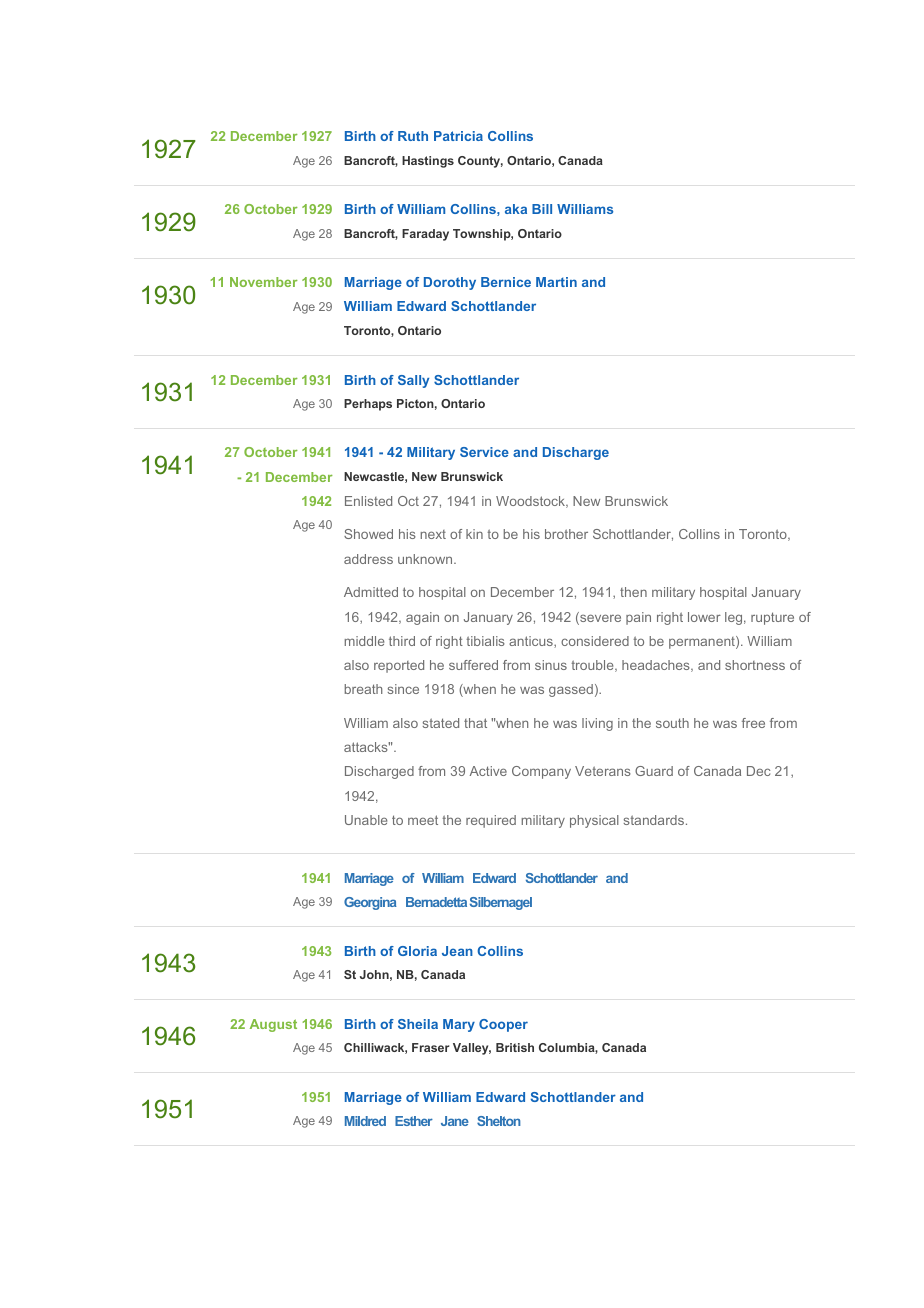 The image size is (924, 1308). Describe the element at coordinates (485, 641) in the image. I see `tibialis` at that location.
